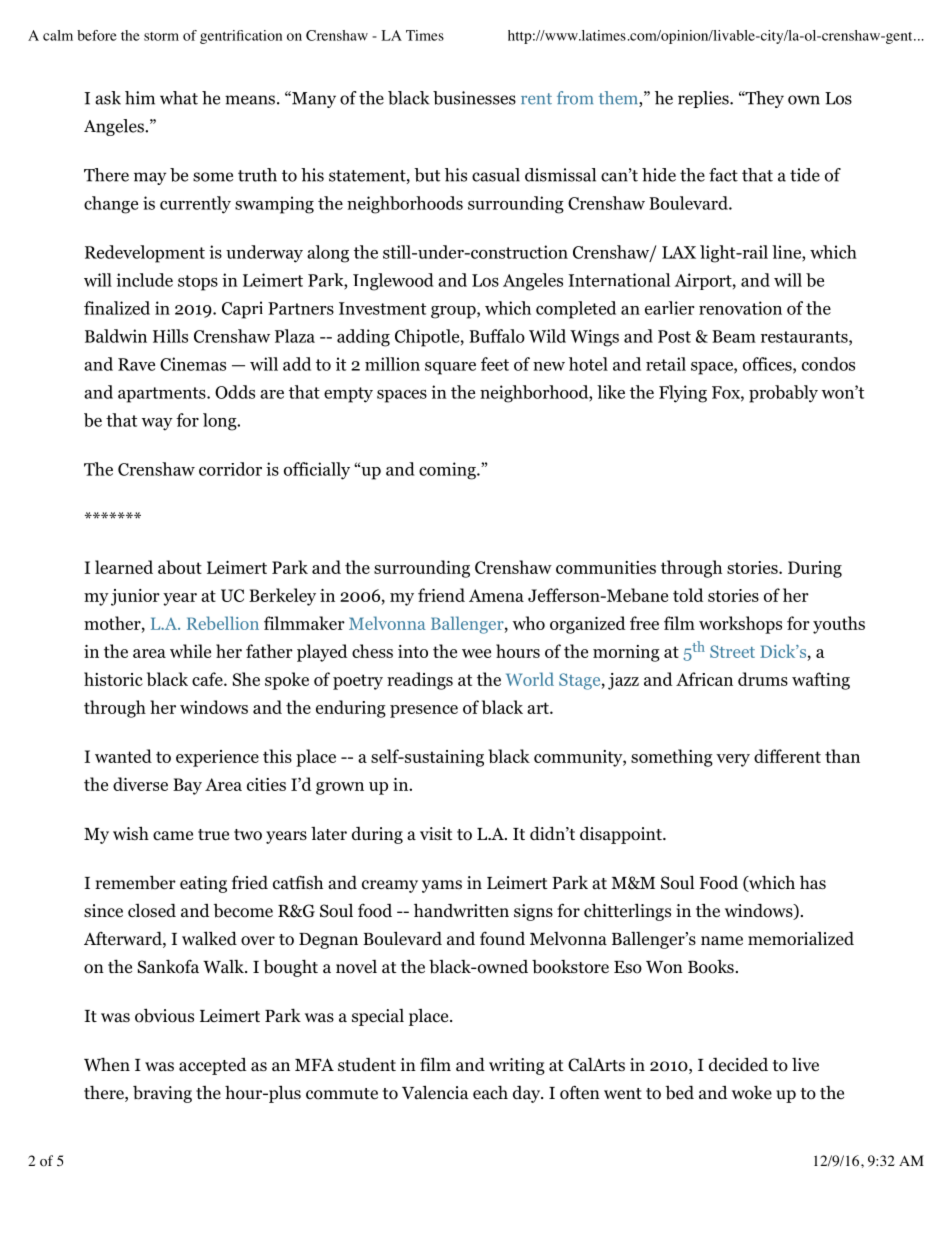  What do you see at coordinates (704, 99) in the page?
I see `replies` at bounding box center [704, 99].
